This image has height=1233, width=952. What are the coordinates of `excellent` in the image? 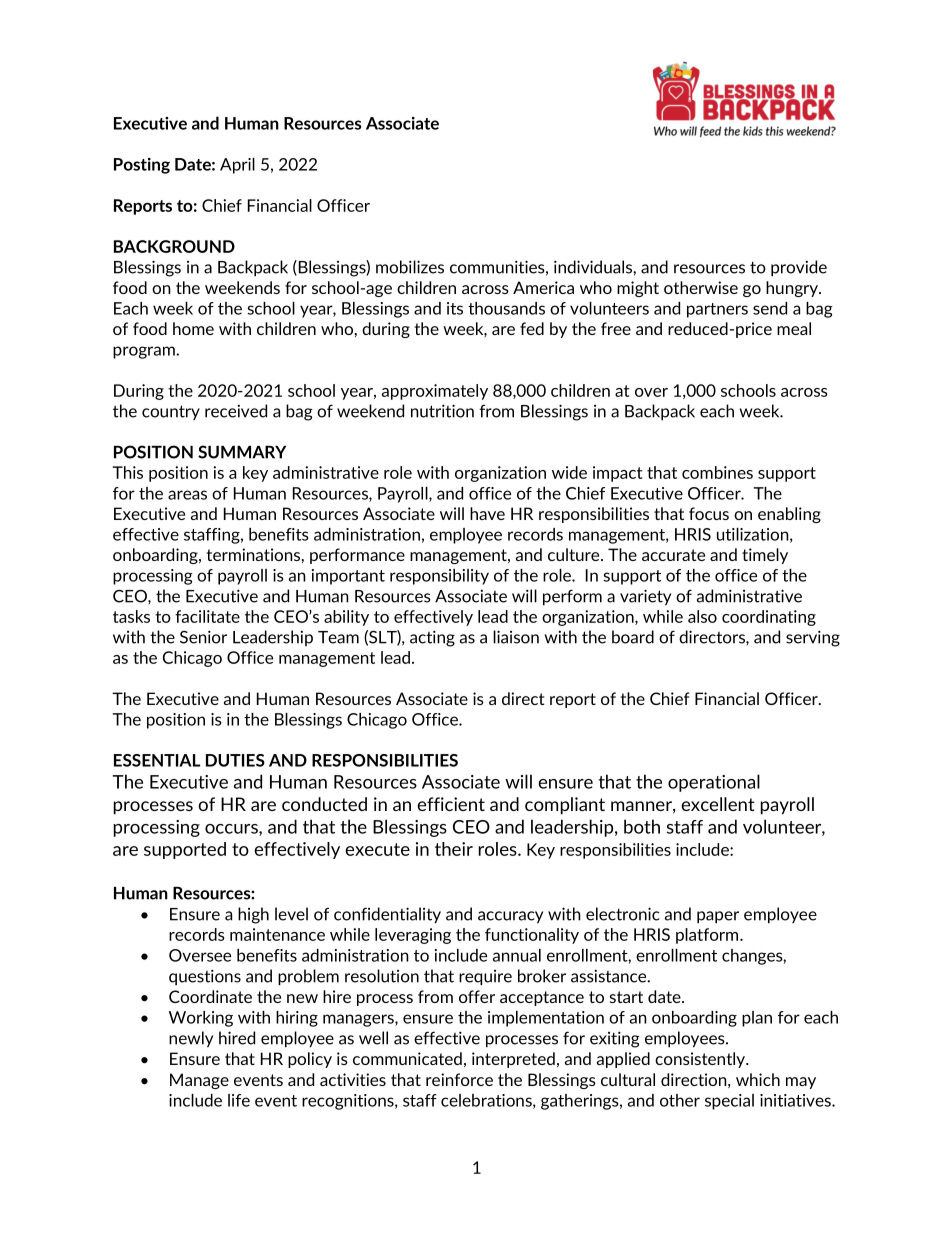 It's located at (718, 804).
